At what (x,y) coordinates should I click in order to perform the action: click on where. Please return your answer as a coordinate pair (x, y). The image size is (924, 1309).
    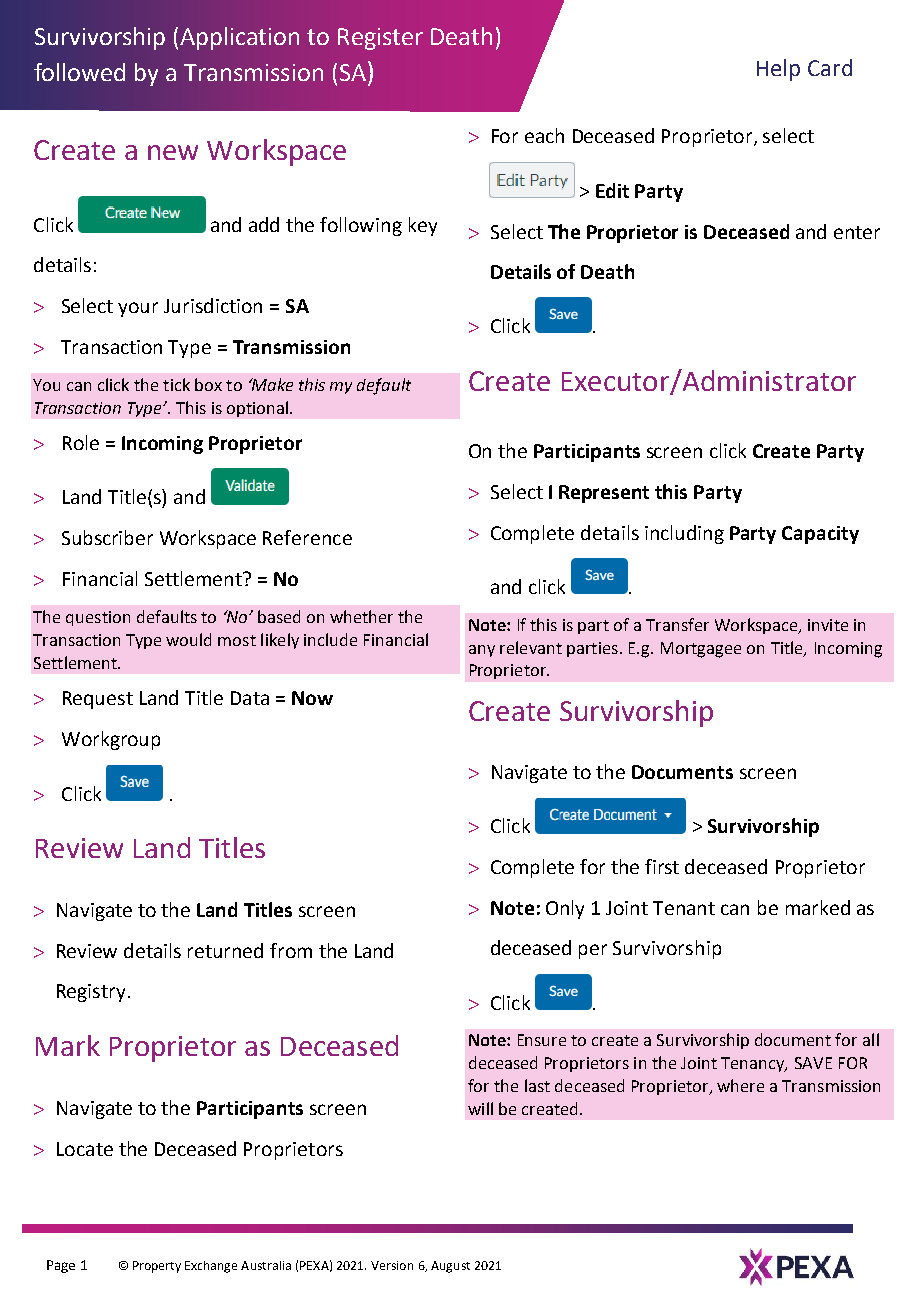
    Looking at the image, I should click on (740, 1085).
